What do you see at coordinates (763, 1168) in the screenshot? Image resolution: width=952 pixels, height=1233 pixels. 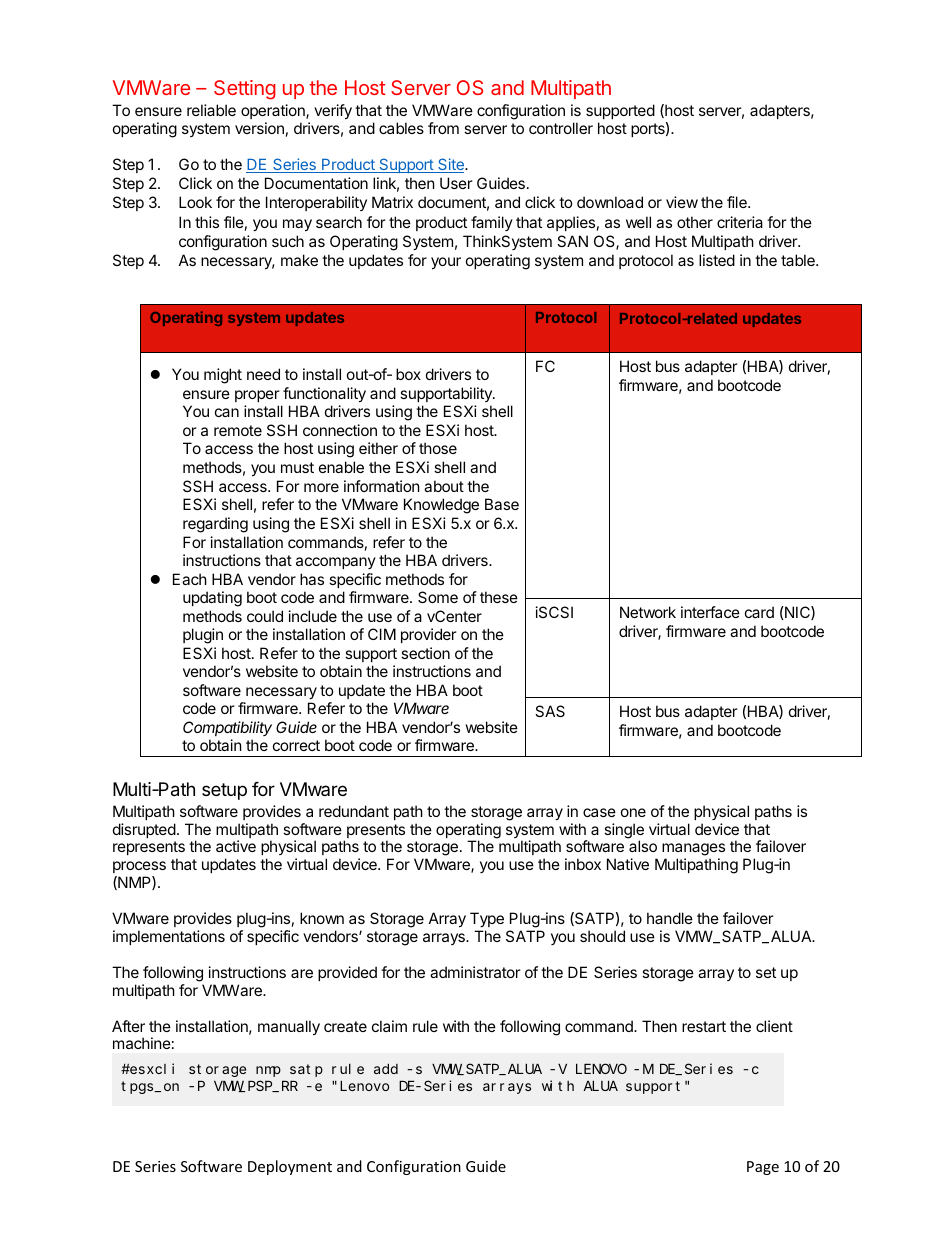 I see `Page` at bounding box center [763, 1168].
